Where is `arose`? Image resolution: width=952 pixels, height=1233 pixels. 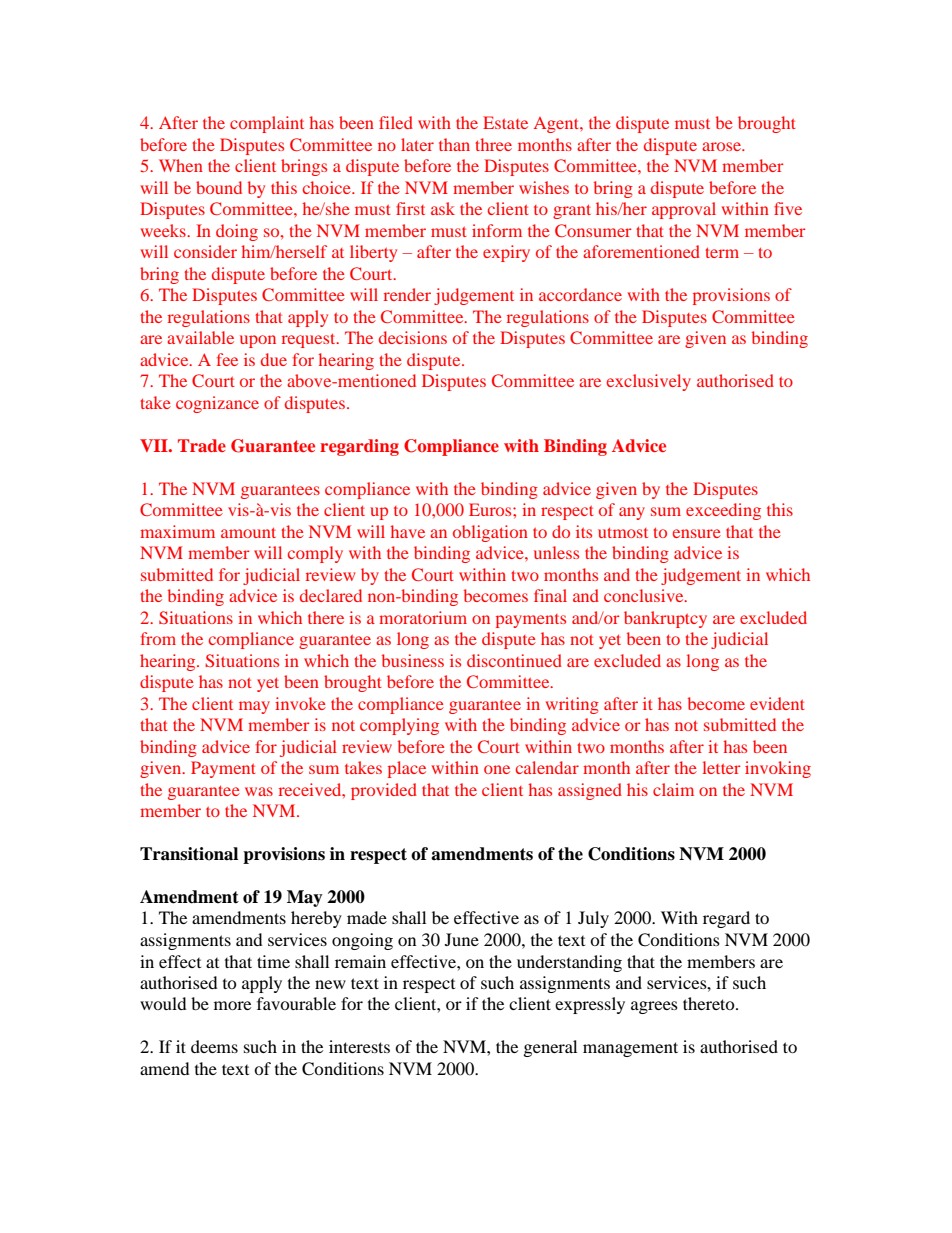
arose is located at coordinates (723, 146).
